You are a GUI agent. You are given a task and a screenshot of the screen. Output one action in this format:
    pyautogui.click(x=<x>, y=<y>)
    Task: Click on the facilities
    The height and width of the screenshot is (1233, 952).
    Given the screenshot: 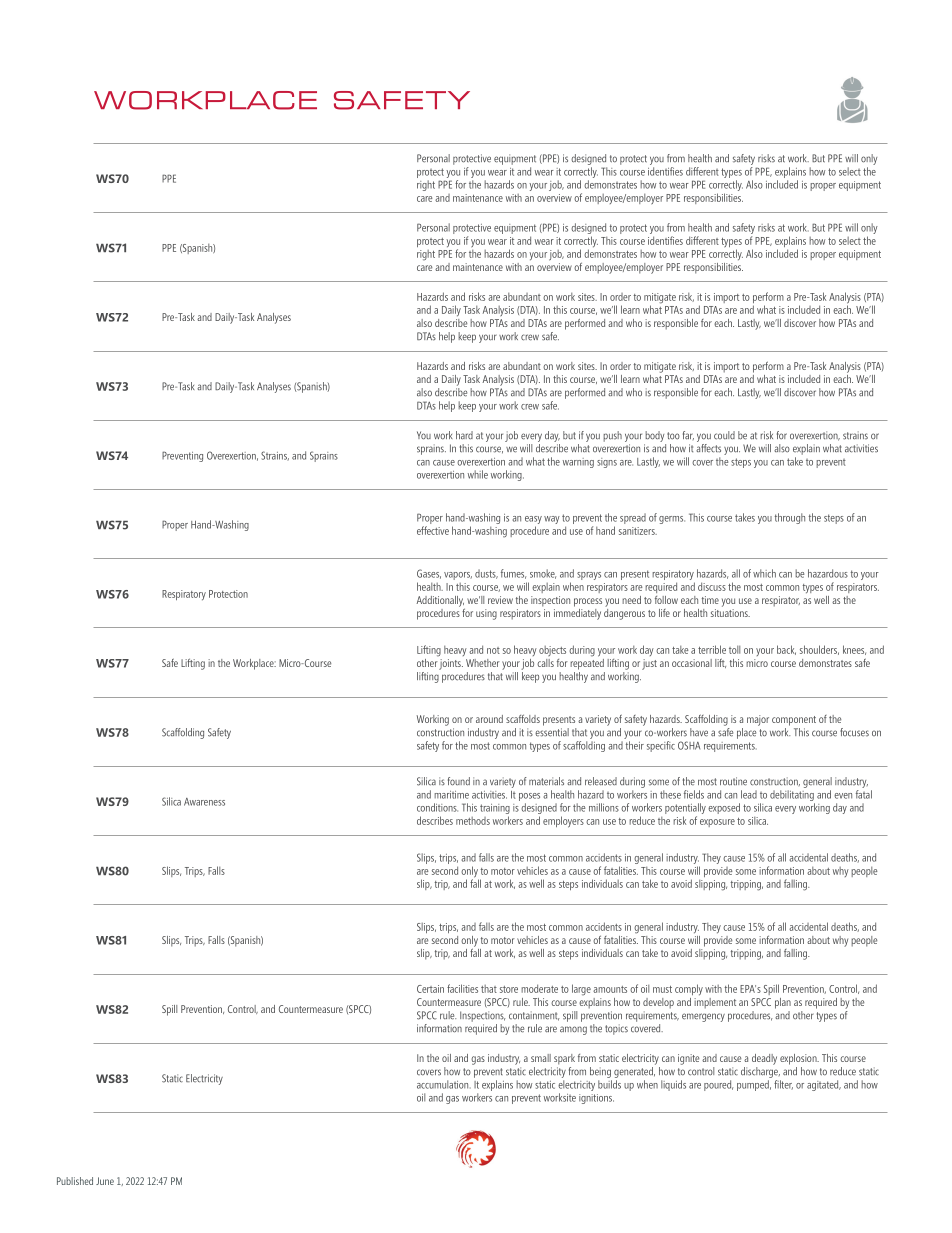 What is the action you would take?
    pyautogui.click(x=462, y=988)
